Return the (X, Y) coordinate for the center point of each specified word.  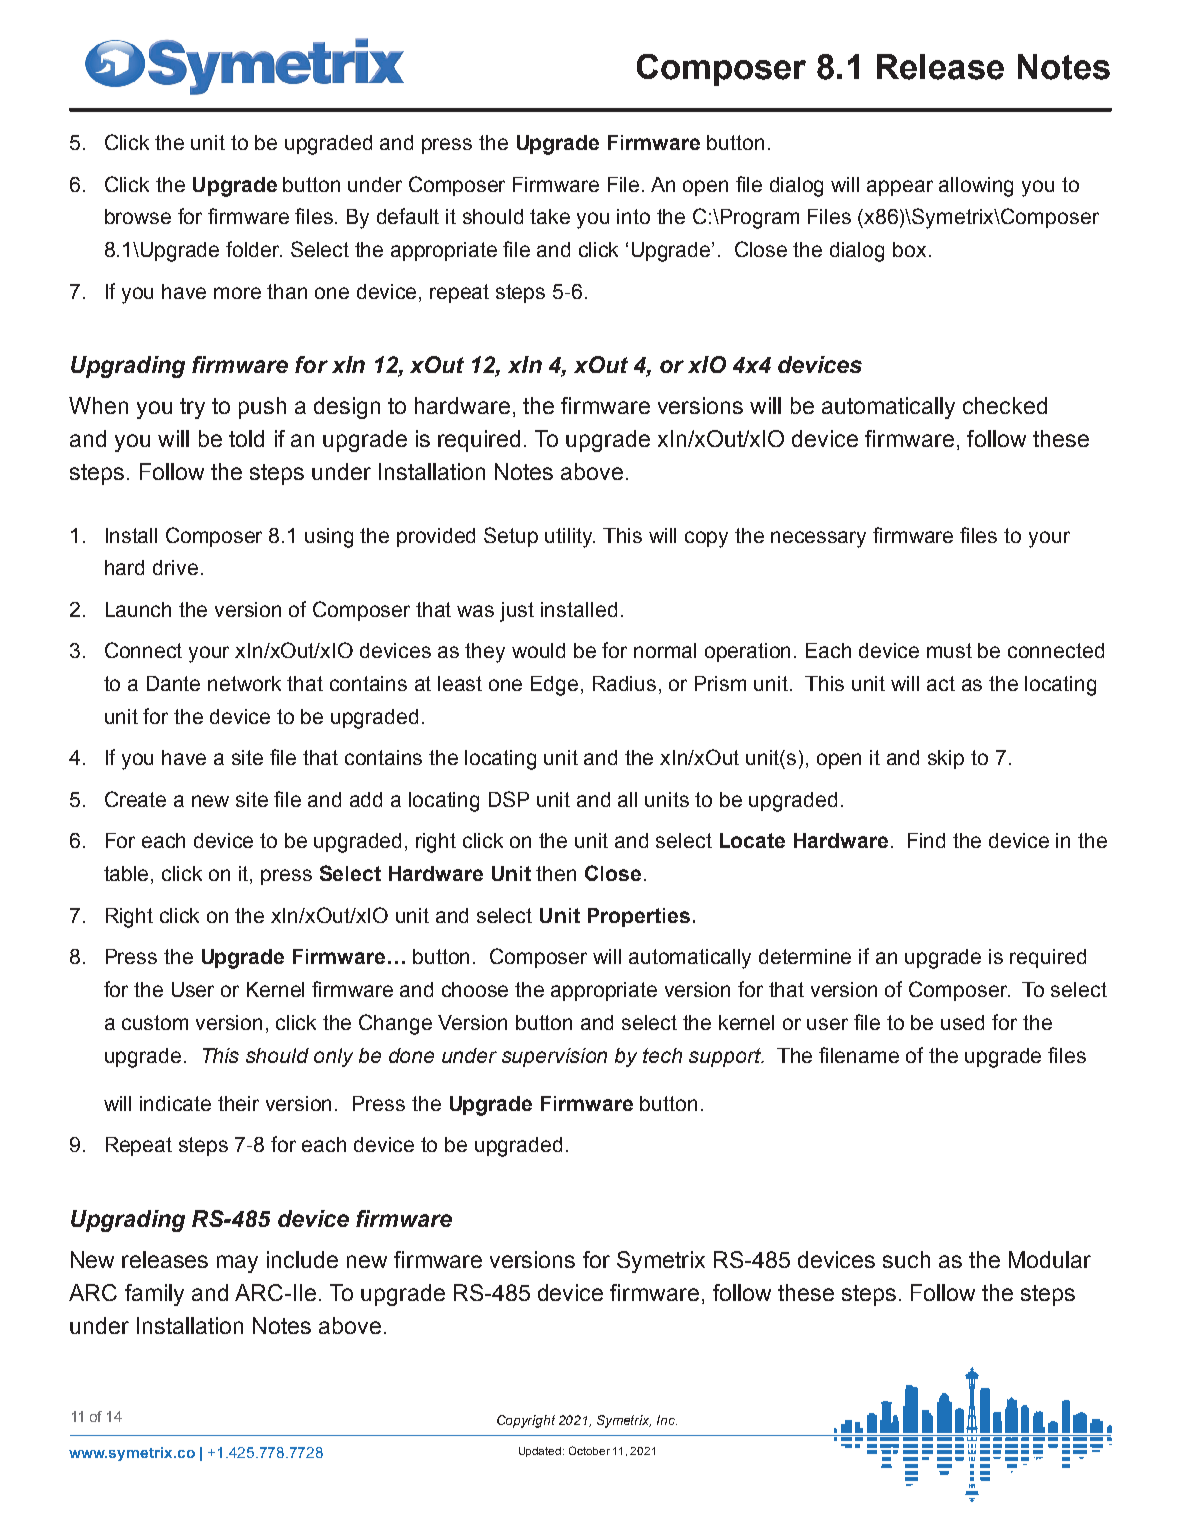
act (941, 683)
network (244, 683)
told (246, 438)
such (906, 1259)
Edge (554, 686)
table (128, 875)
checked (1005, 405)
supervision (554, 1057)
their (238, 1103)
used (962, 1022)
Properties (639, 917)
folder (254, 249)
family (154, 1295)
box (909, 249)
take (550, 216)
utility (570, 538)
